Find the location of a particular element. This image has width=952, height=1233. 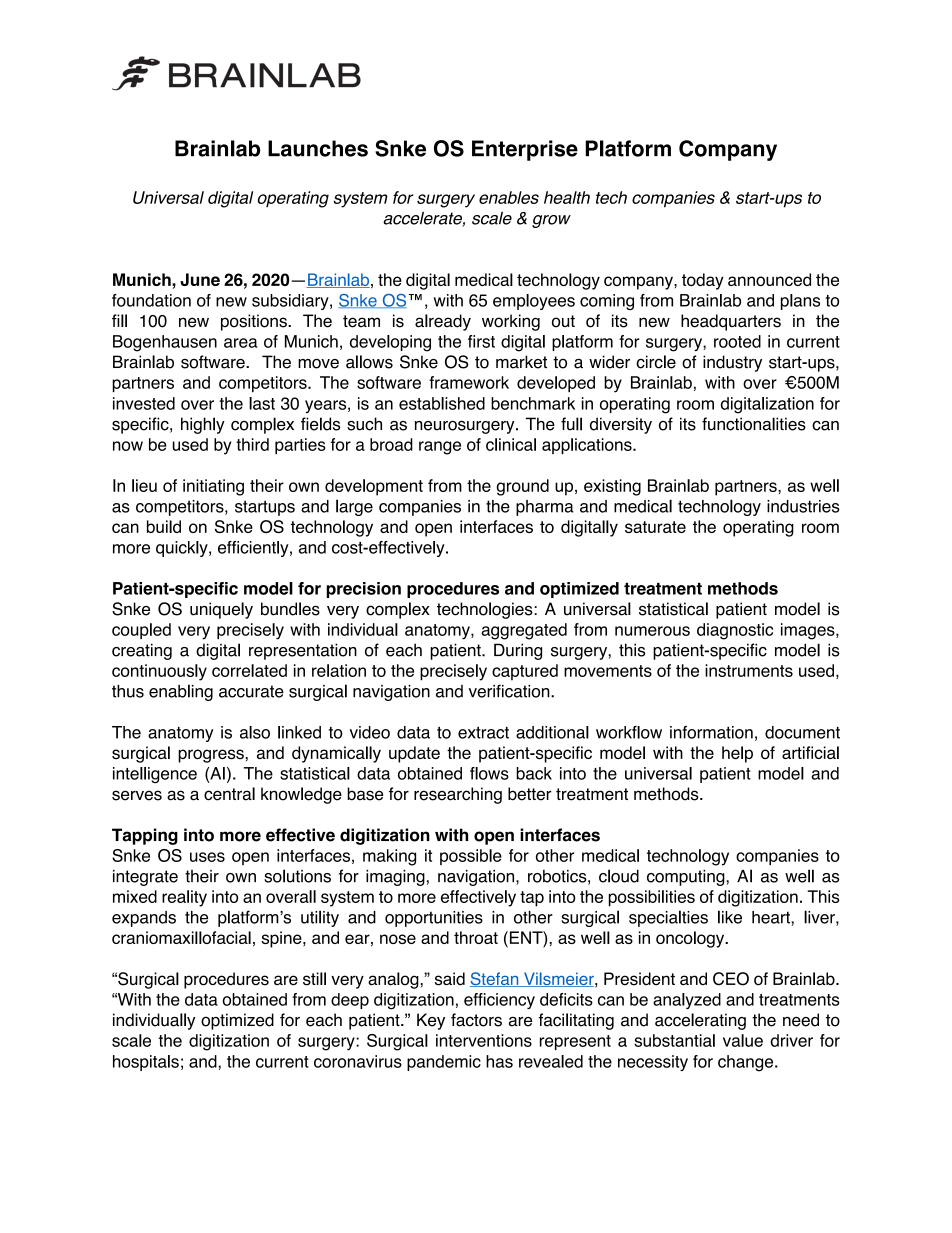

Launches is located at coordinates (318, 148).
